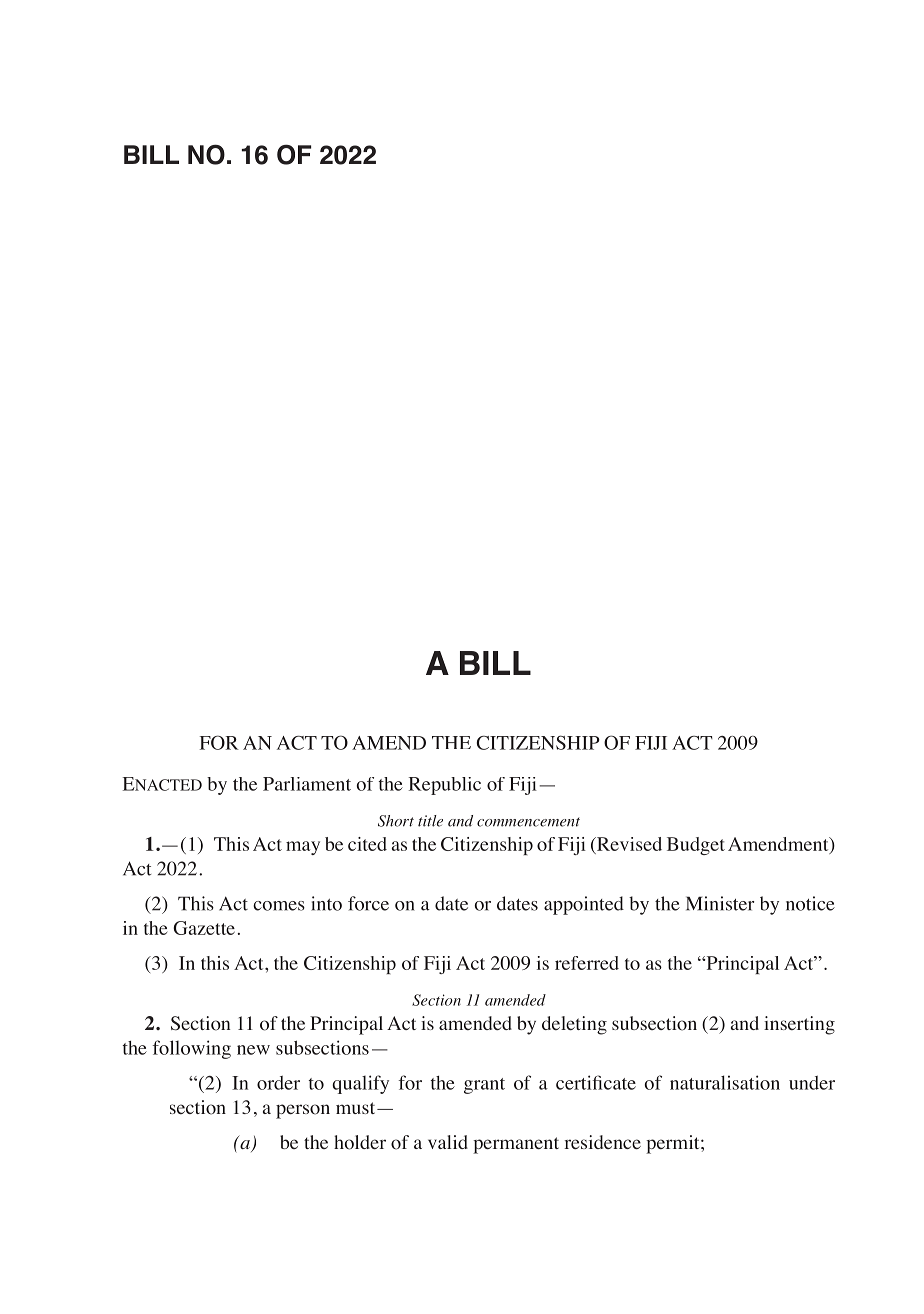 Image resolution: width=924 pixels, height=1314 pixels. What do you see at coordinates (303, 1111) in the page?
I see `person` at bounding box center [303, 1111].
